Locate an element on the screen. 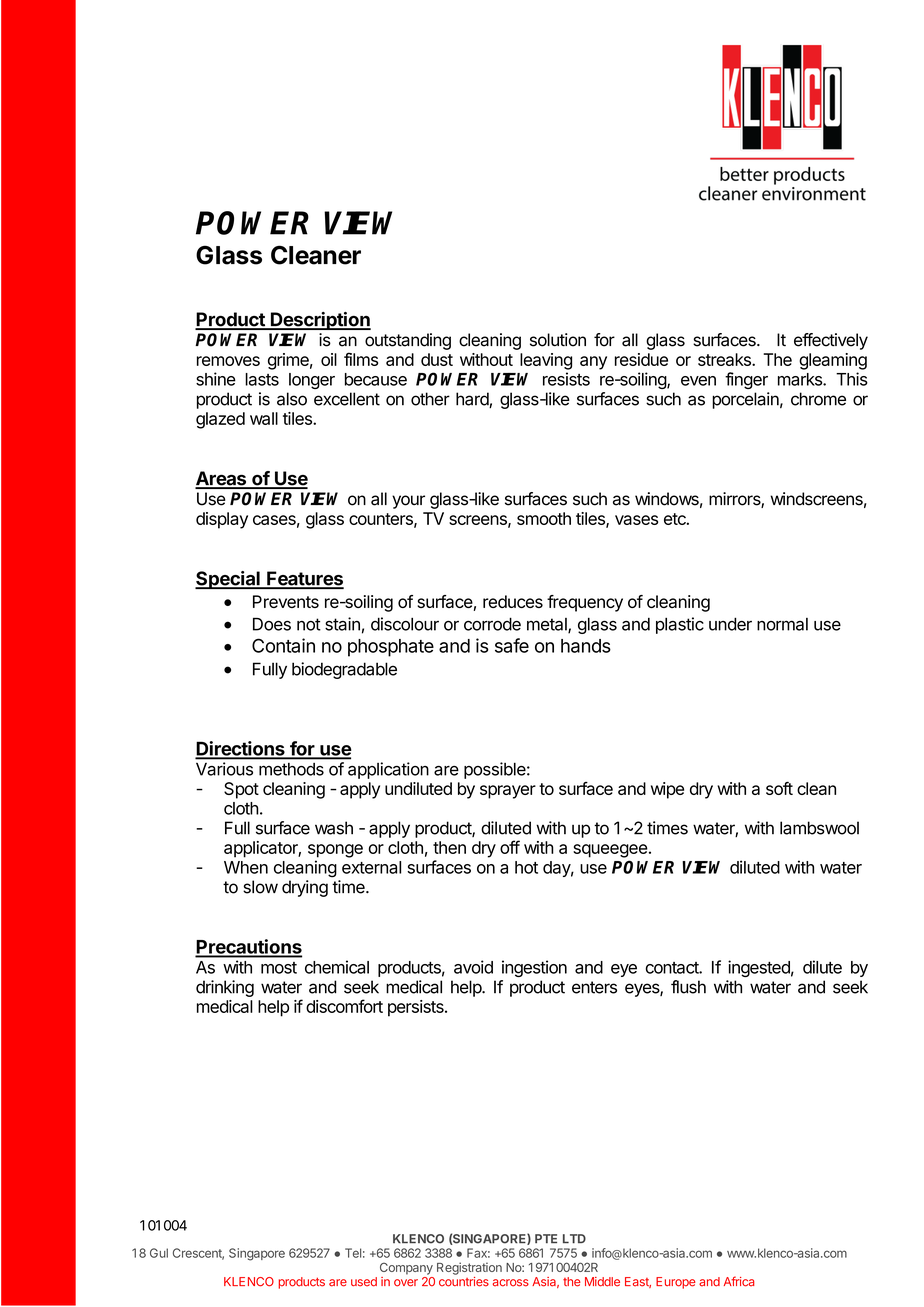 This screenshot has width=924, height=1307. leaving is located at coordinates (546, 361).
